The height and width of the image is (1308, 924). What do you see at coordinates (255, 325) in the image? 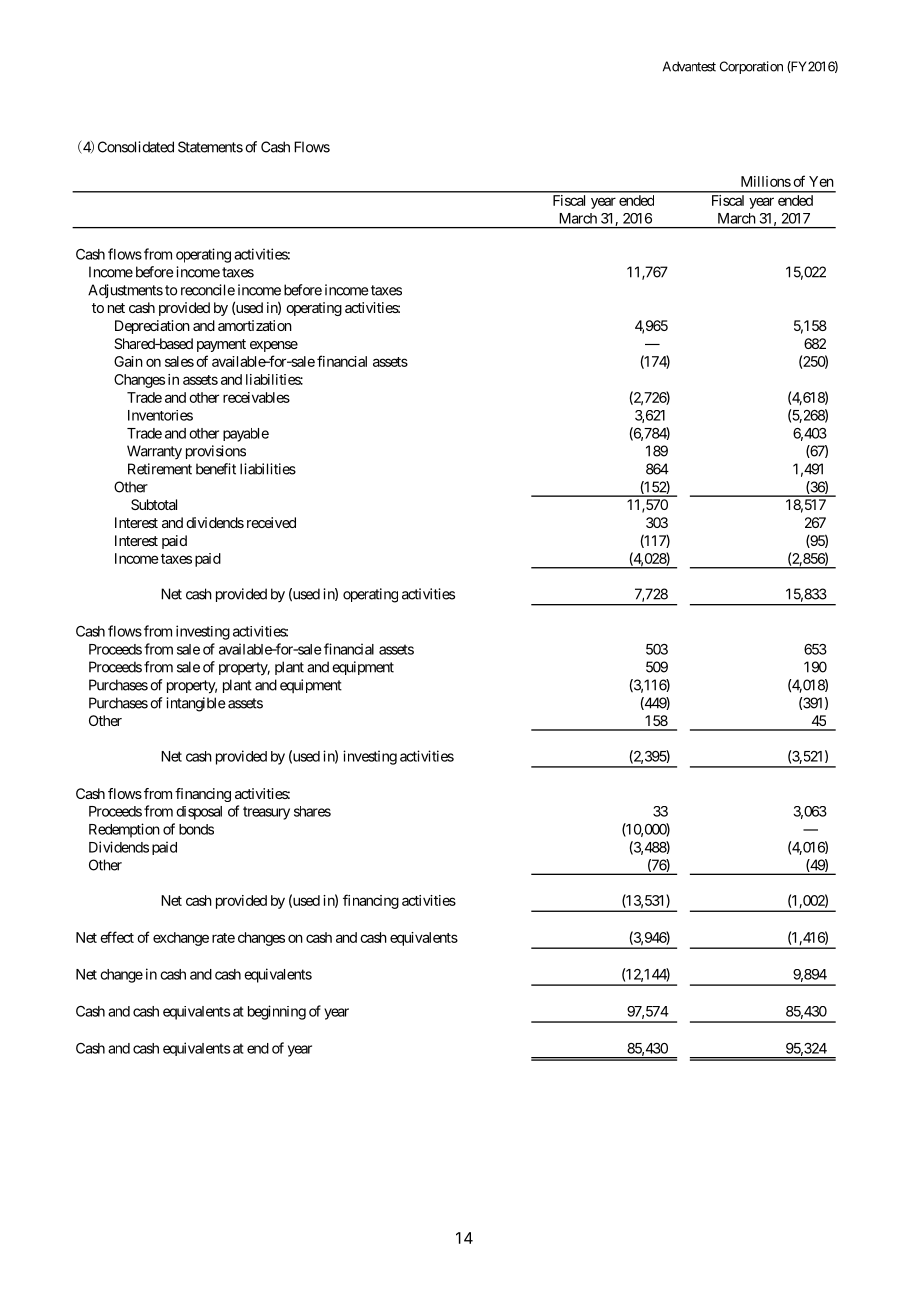
I see `amortization` at bounding box center [255, 325].
